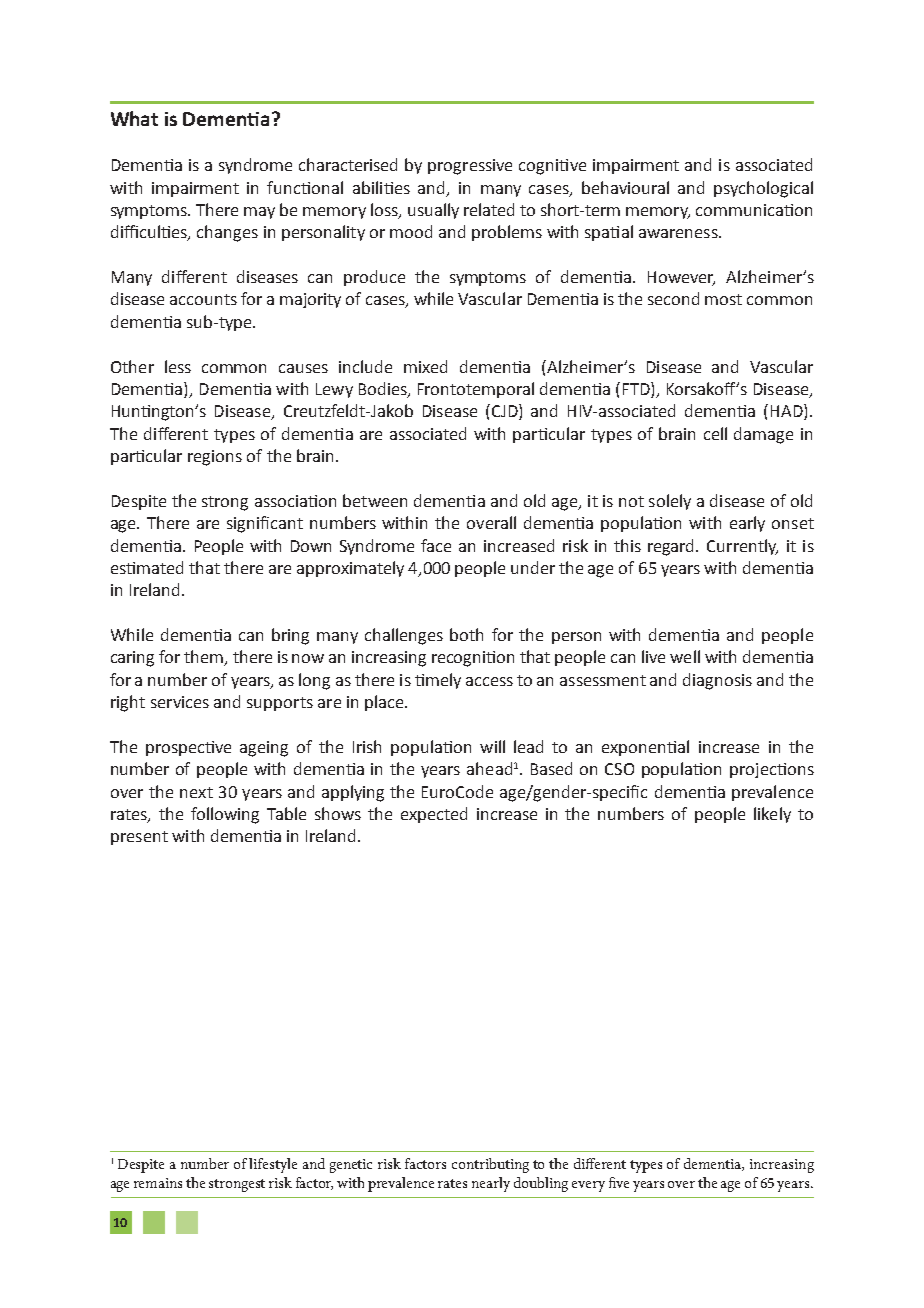 This document has width=924, height=1308. Describe the element at coordinates (470, 167) in the document. I see `progressive` at that location.
